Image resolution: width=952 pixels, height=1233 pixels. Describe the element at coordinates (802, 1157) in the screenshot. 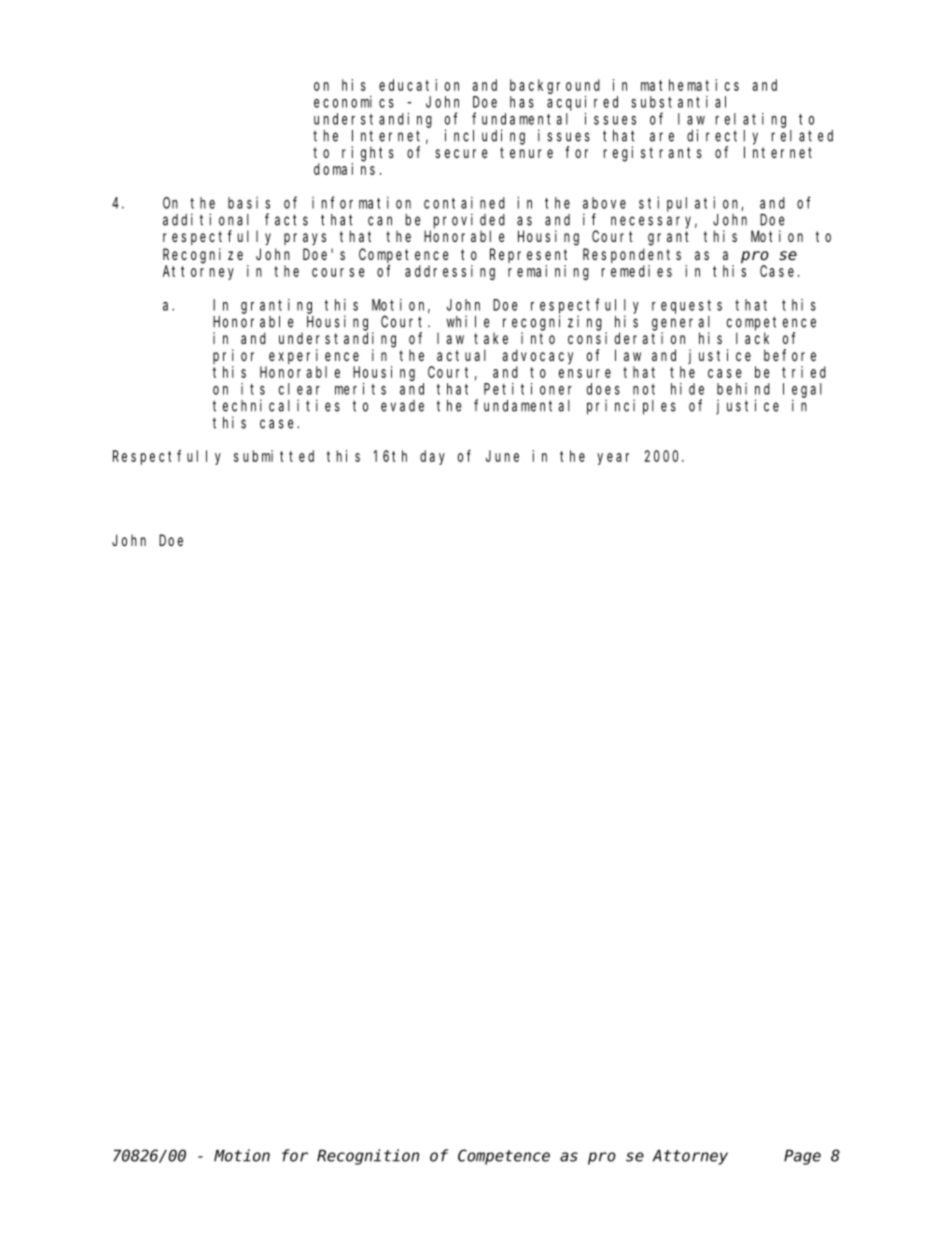

I see `Page` at that location.
